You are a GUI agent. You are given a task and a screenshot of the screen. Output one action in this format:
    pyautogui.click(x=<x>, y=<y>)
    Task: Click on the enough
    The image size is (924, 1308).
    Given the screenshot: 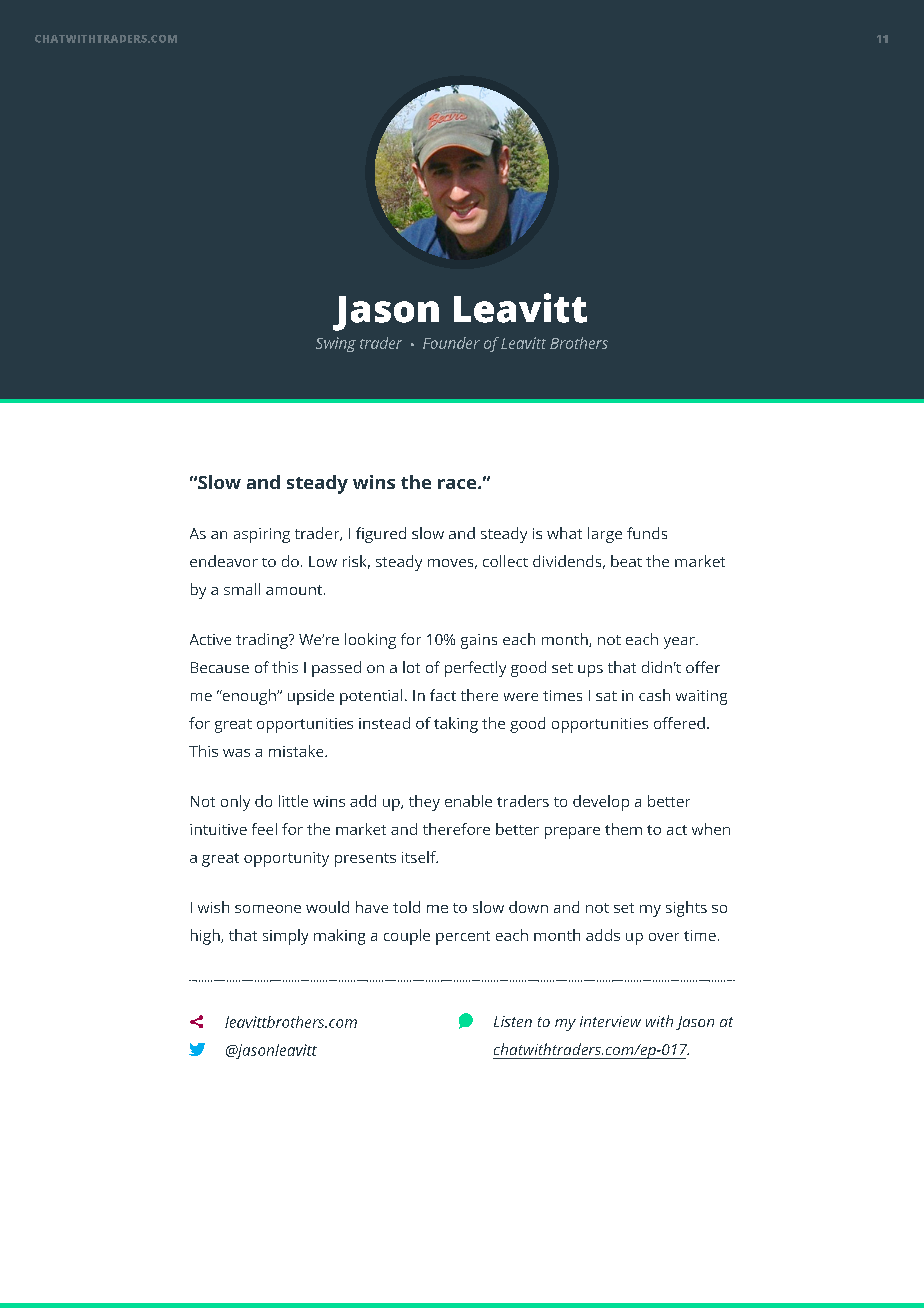 What is the action you would take?
    pyautogui.click(x=249, y=697)
